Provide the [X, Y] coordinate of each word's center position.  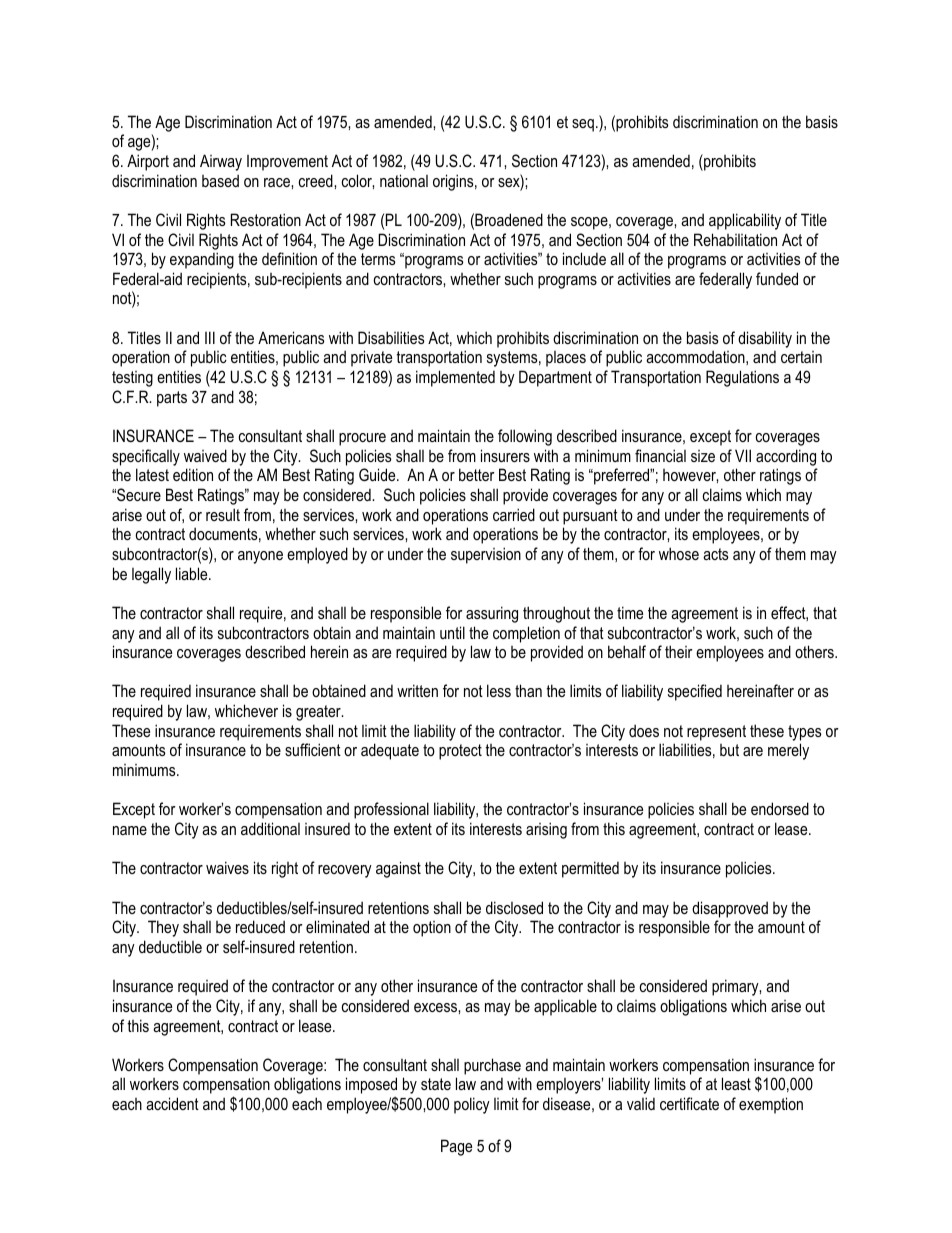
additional [270, 828]
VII [743, 455]
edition [193, 474]
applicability [745, 221]
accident [172, 1103]
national [404, 180]
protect [460, 752]
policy [472, 1105]
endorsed [780, 808]
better [477, 474]
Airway [221, 162]
